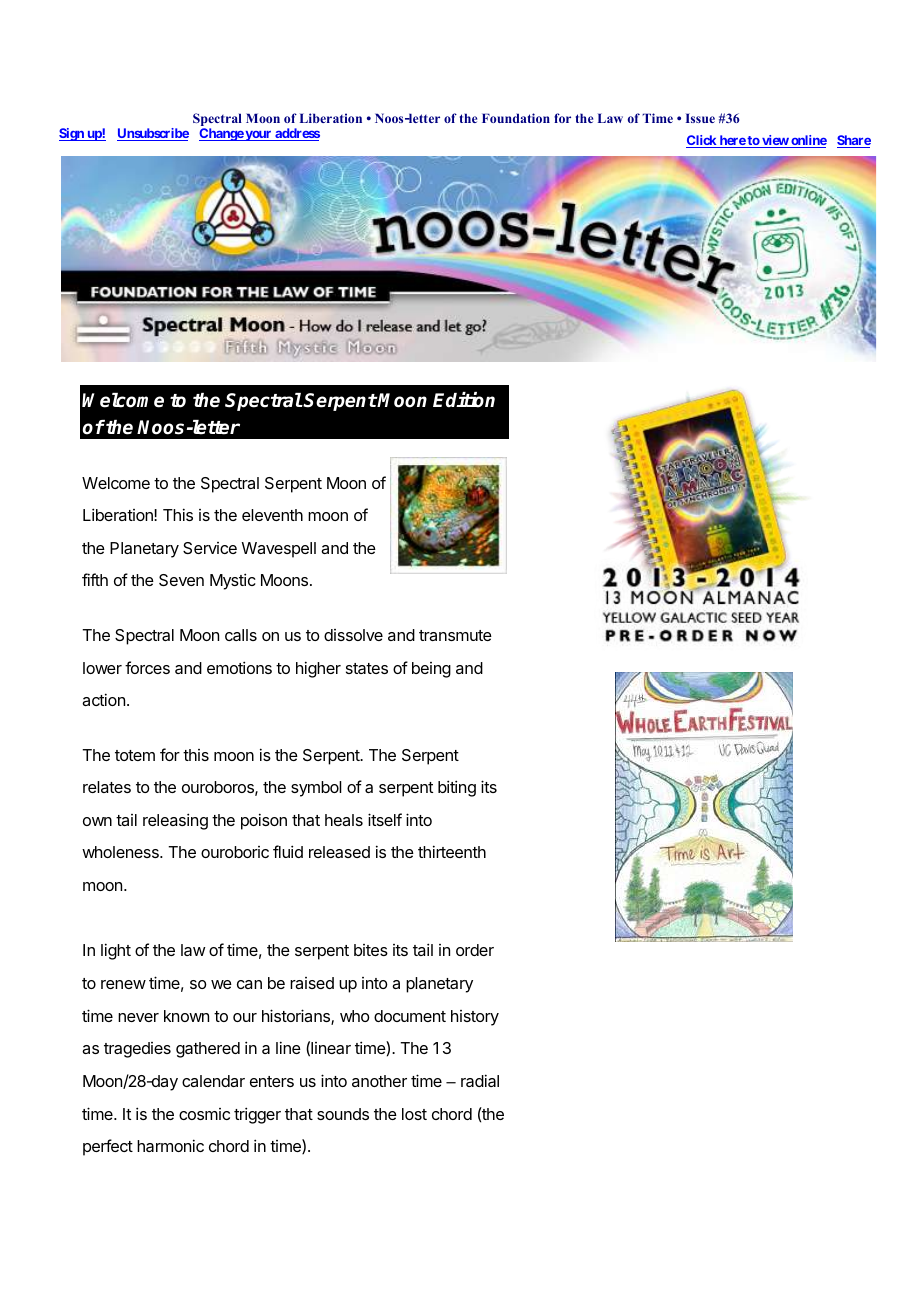 Image resolution: width=924 pixels, height=1308 pixels. I want to click on Unsubscribe, so click(153, 134).
